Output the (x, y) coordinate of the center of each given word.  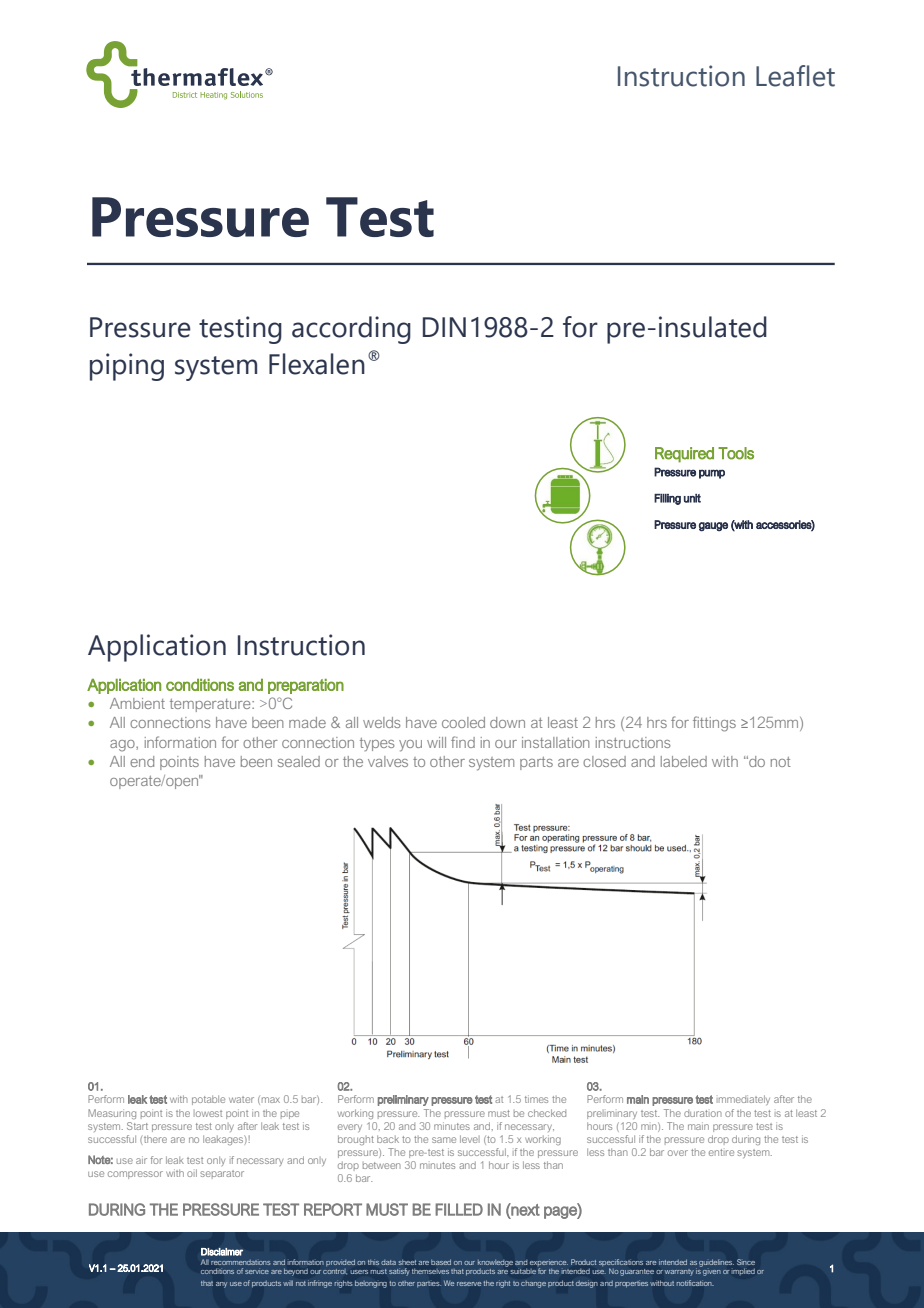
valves (388, 761)
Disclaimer (222, 1252)
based (441, 1262)
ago (123, 746)
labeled (684, 761)
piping (127, 367)
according (351, 330)
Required (684, 455)
